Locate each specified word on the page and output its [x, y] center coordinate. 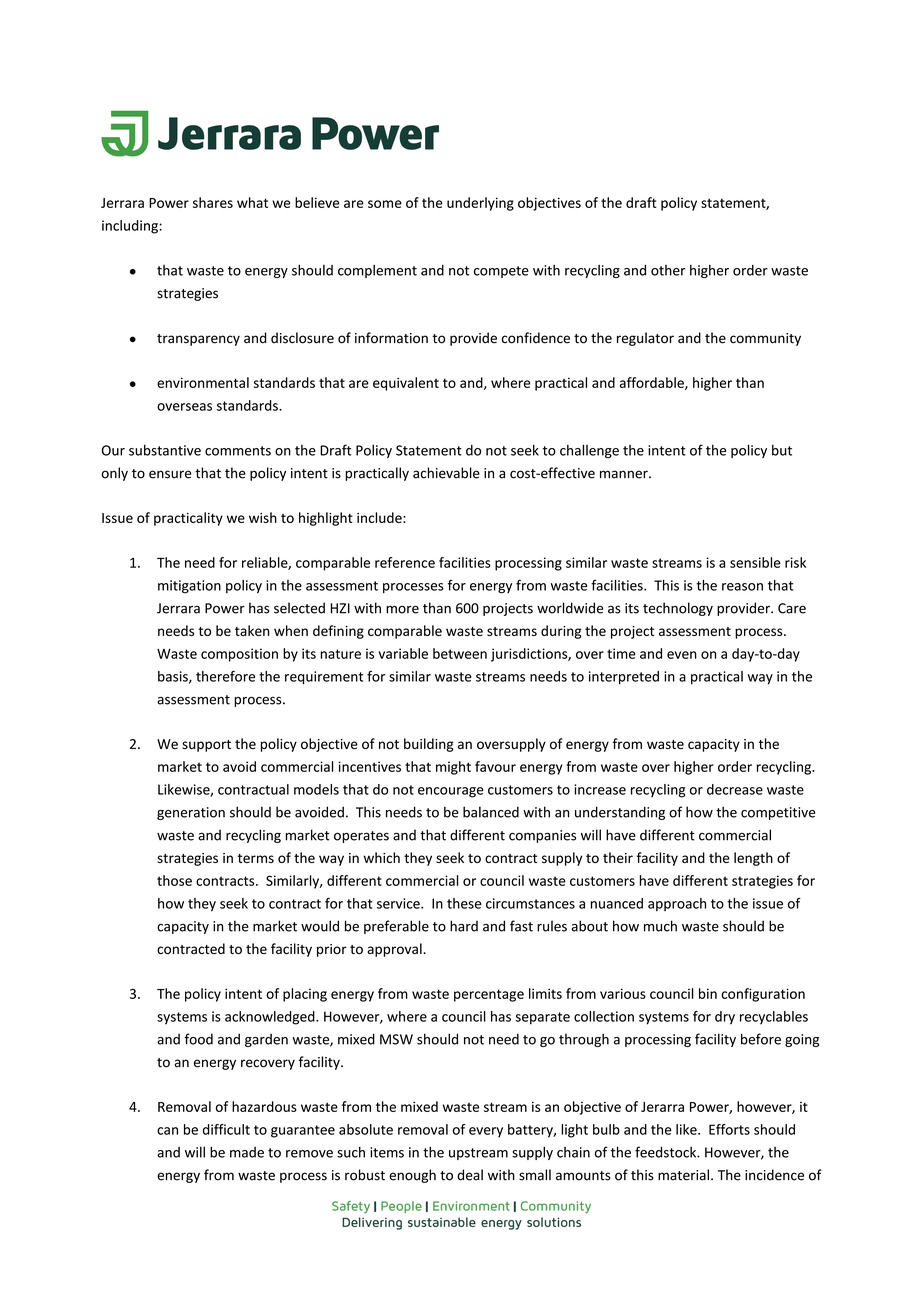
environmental [203, 382]
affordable [653, 383]
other [668, 270]
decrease [735, 789]
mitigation [189, 587]
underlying [480, 204]
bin [708, 993]
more [402, 609]
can [167, 1131]
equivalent [406, 384]
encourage [451, 792]
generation [191, 813]
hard [464, 926]
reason [742, 587]
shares [213, 202]
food [198, 1039]
